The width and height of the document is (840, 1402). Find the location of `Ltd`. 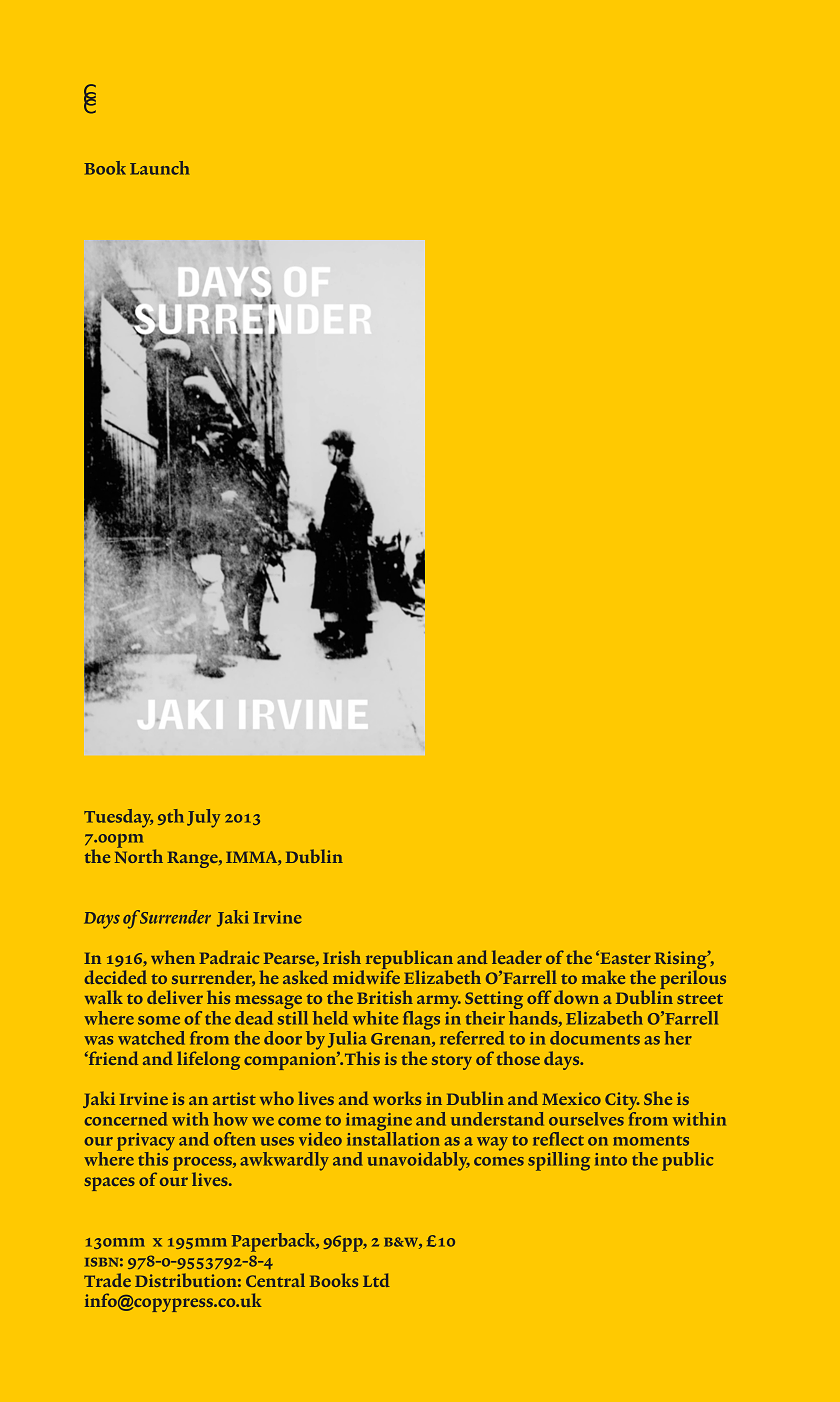

Ltd is located at coordinates (376, 1280).
